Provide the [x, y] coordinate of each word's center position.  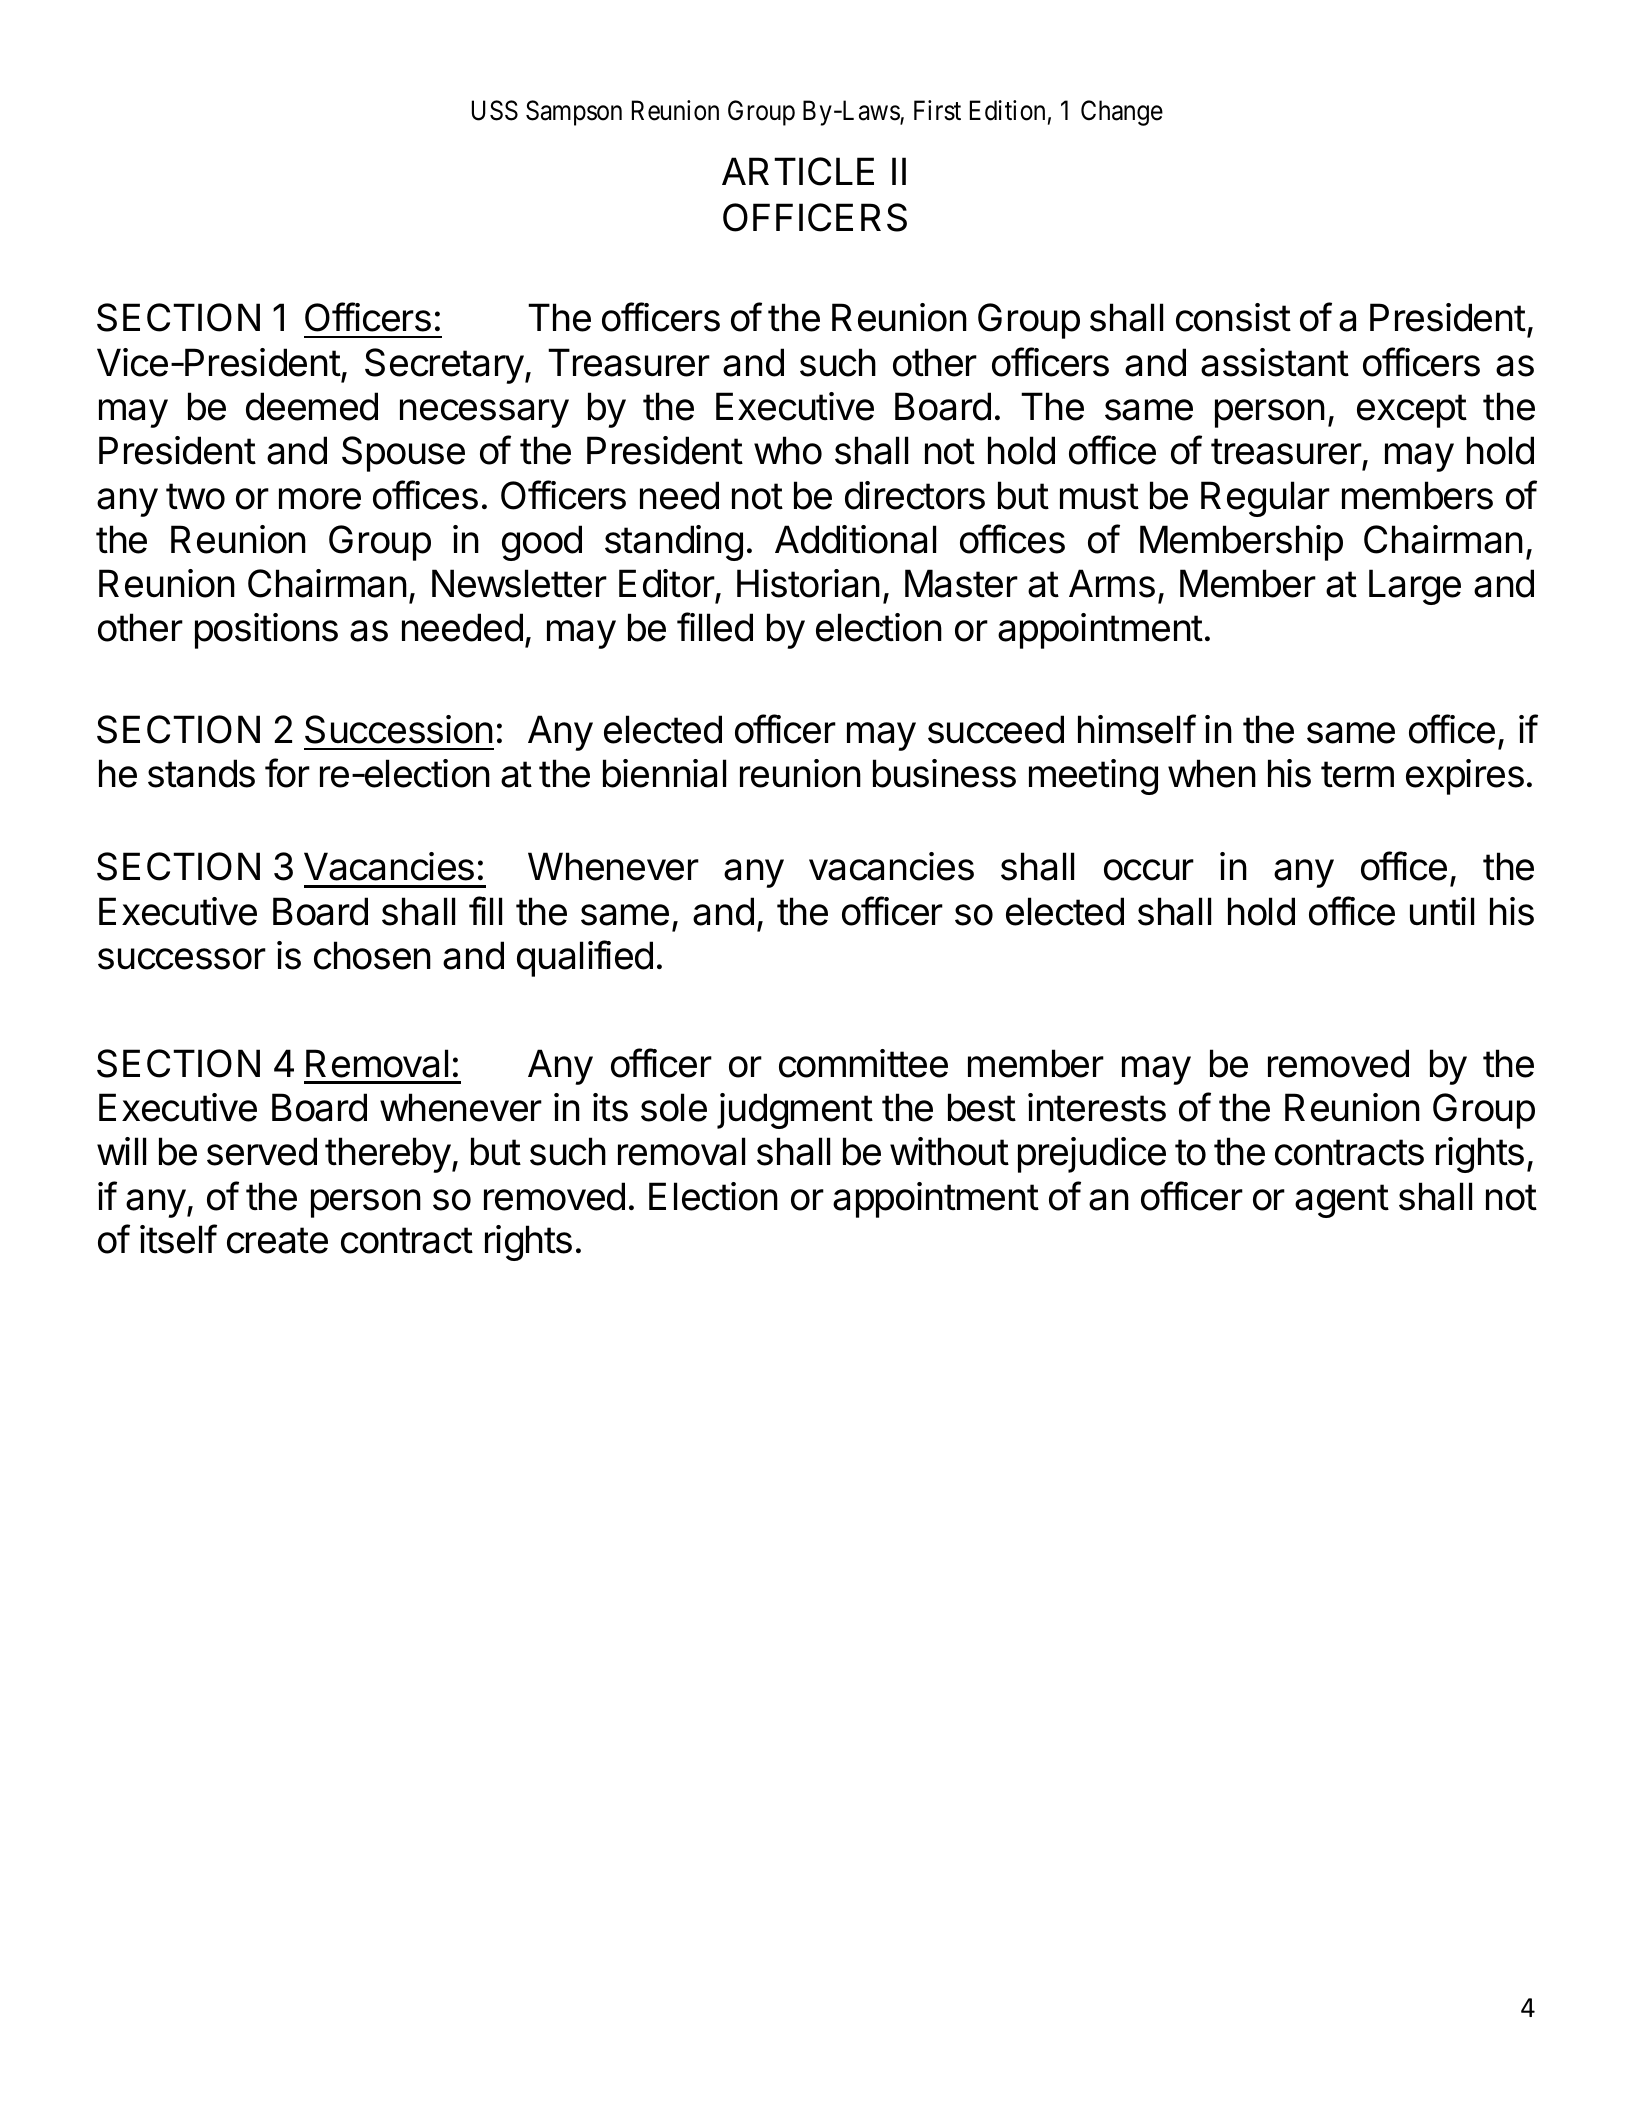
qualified [585, 958]
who [788, 450]
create [277, 1240]
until [1442, 911]
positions [266, 631]
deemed [312, 406]
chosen [372, 955]
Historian [808, 583]
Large [1415, 587]
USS [495, 110]
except [1412, 411]
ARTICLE [798, 171]
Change [1122, 113]
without [949, 1151]
